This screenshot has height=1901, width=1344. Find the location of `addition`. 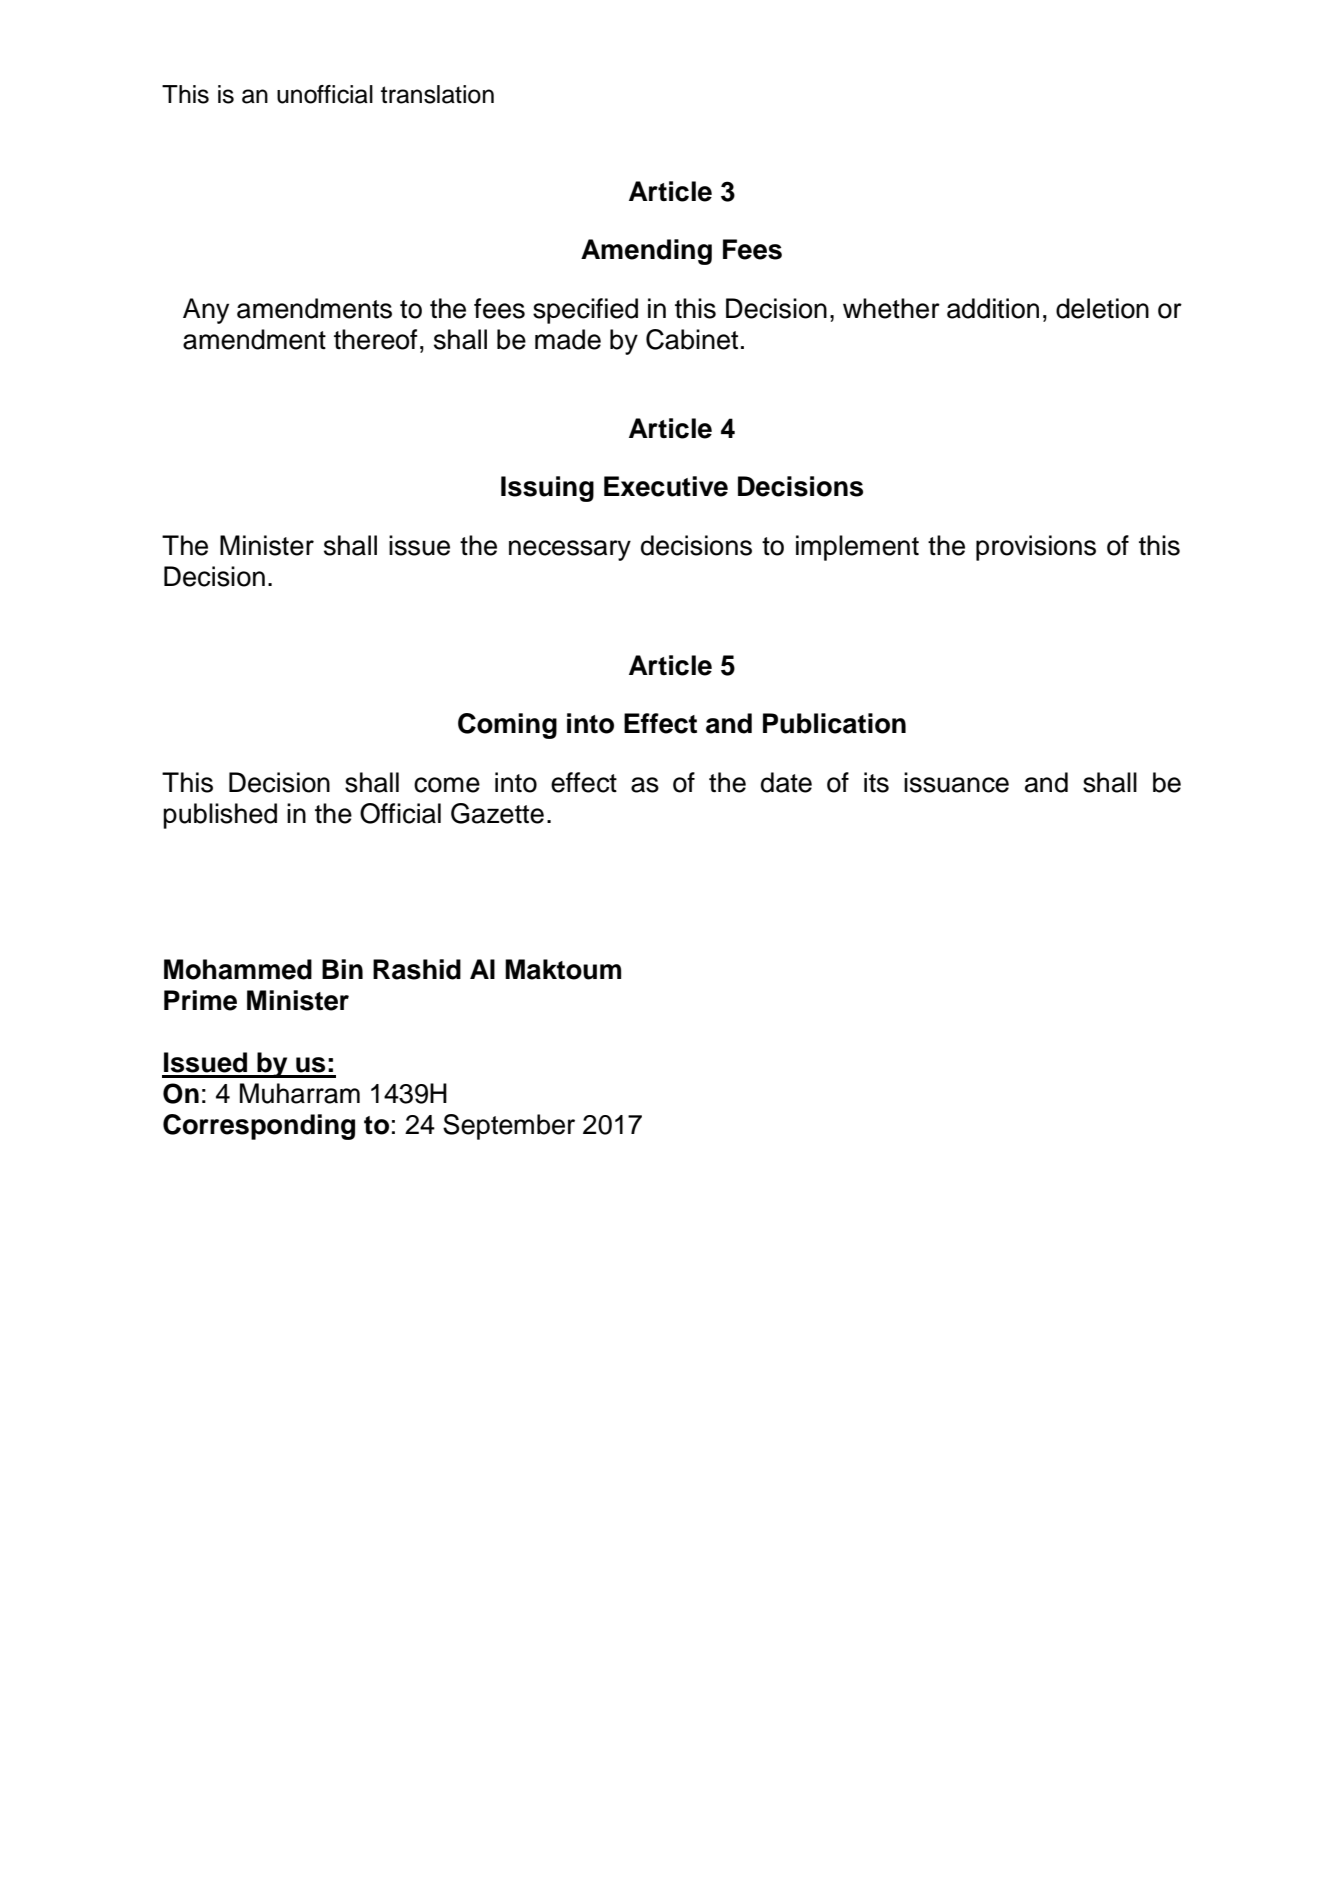

addition is located at coordinates (993, 308).
